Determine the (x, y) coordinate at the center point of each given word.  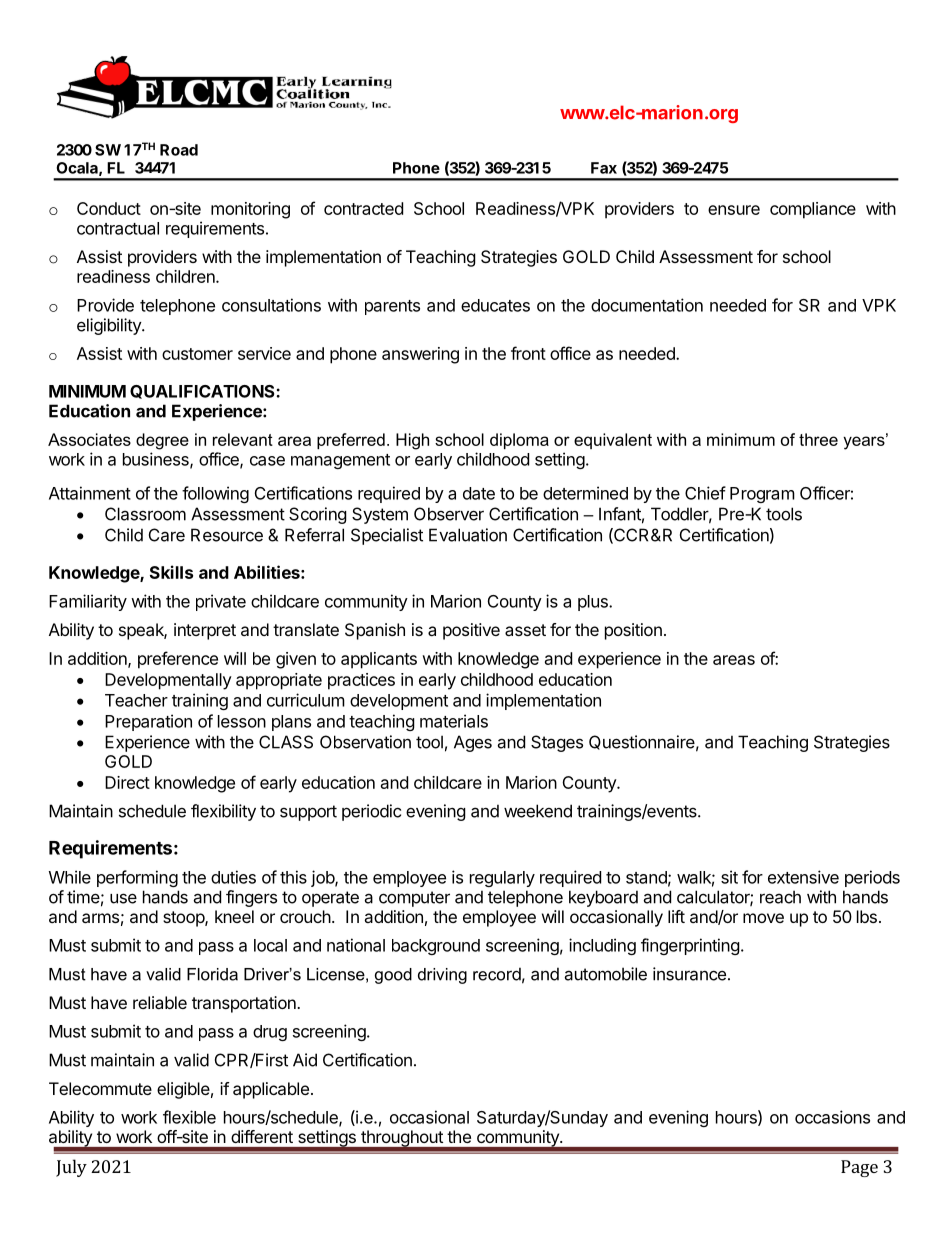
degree (162, 441)
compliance (813, 210)
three (818, 439)
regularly (502, 879)
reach (780, 897)
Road (179, 150)
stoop (184, 919)
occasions (832, 1117)
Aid (305, 1060)
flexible (189, 1117)
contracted (363, 208)
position (633, 631)
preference (178, 660)
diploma (519, 441)
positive (471, 631)
